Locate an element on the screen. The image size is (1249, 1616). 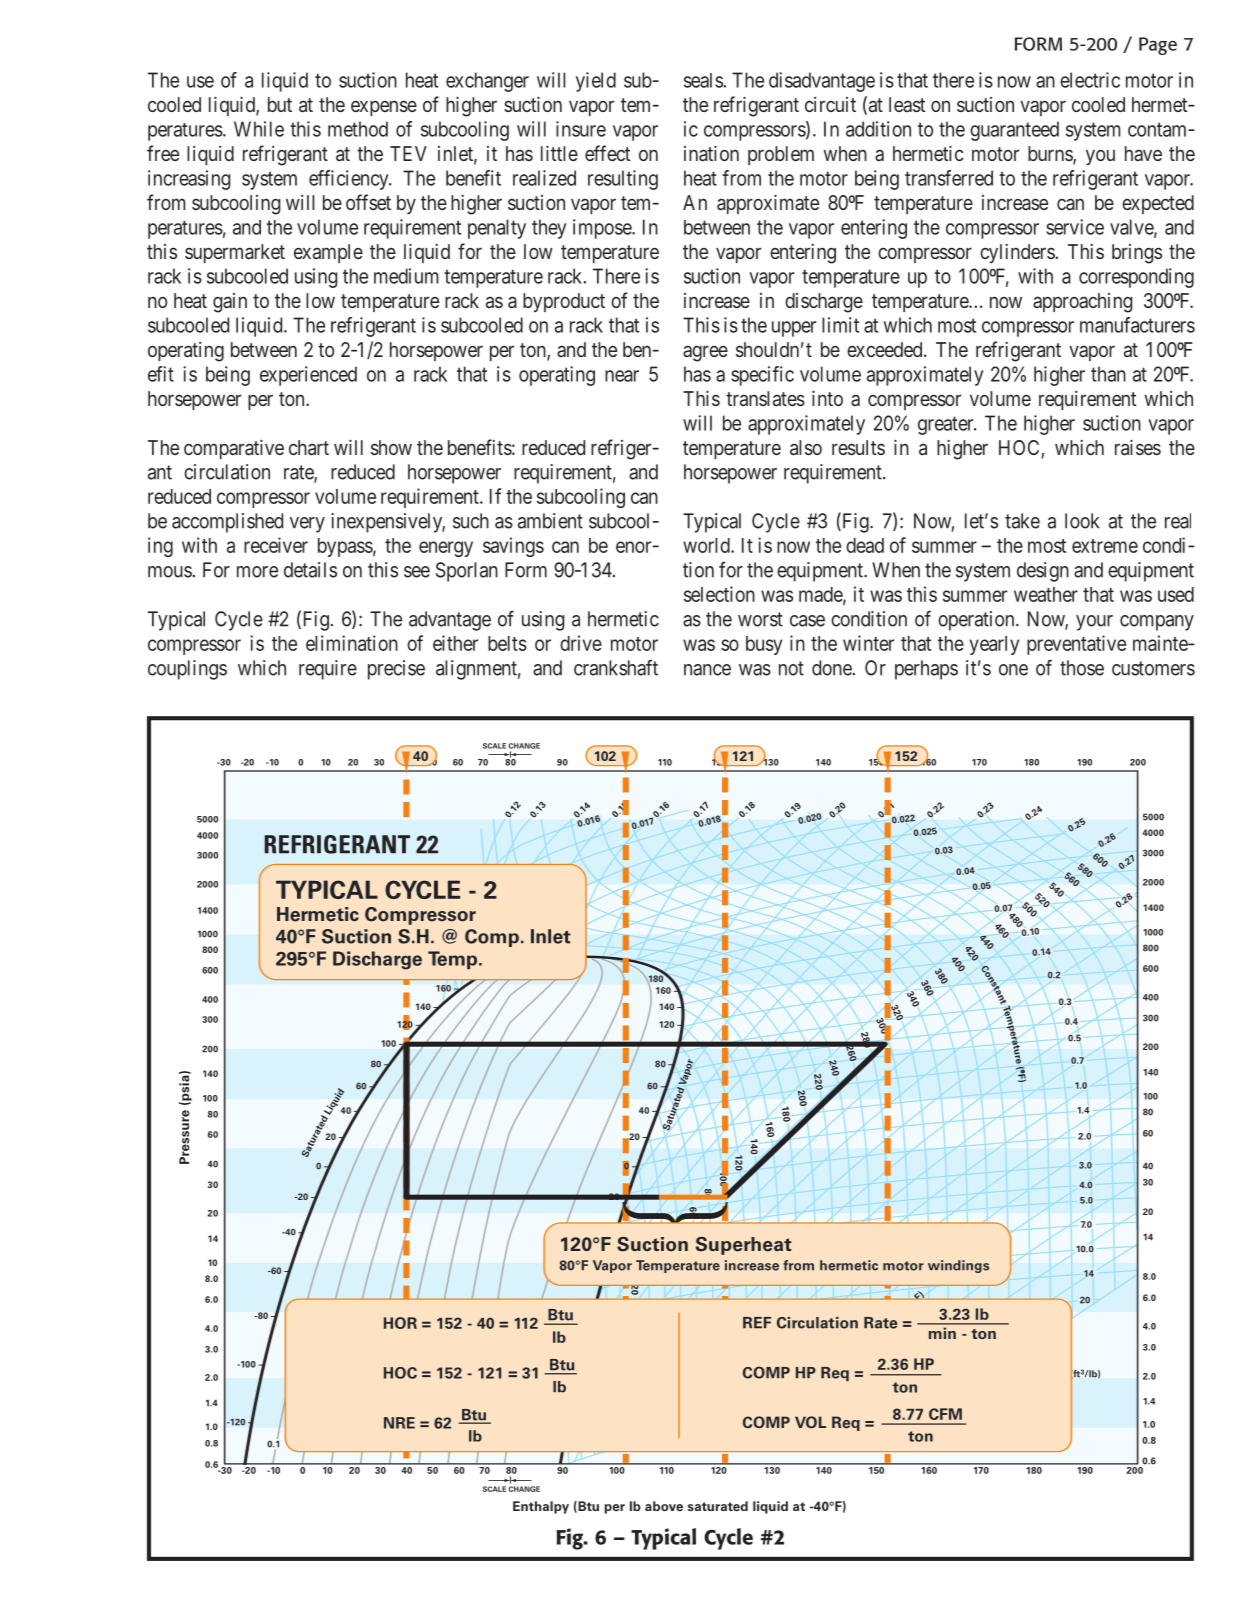
those is located at coordinates (1082, 668).
